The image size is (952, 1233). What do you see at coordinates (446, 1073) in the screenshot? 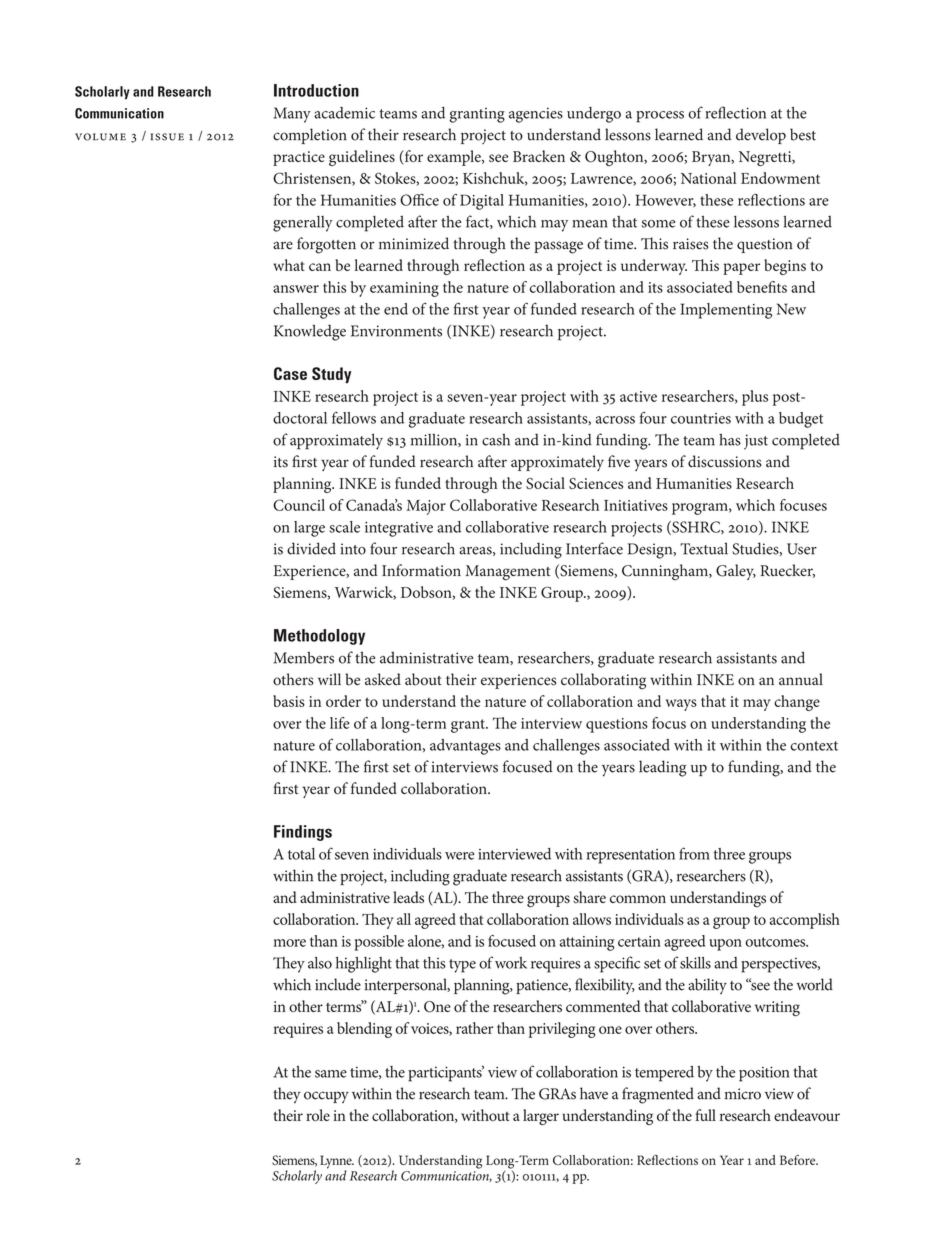
I see `participants` at bounding box center [446, 1073].
